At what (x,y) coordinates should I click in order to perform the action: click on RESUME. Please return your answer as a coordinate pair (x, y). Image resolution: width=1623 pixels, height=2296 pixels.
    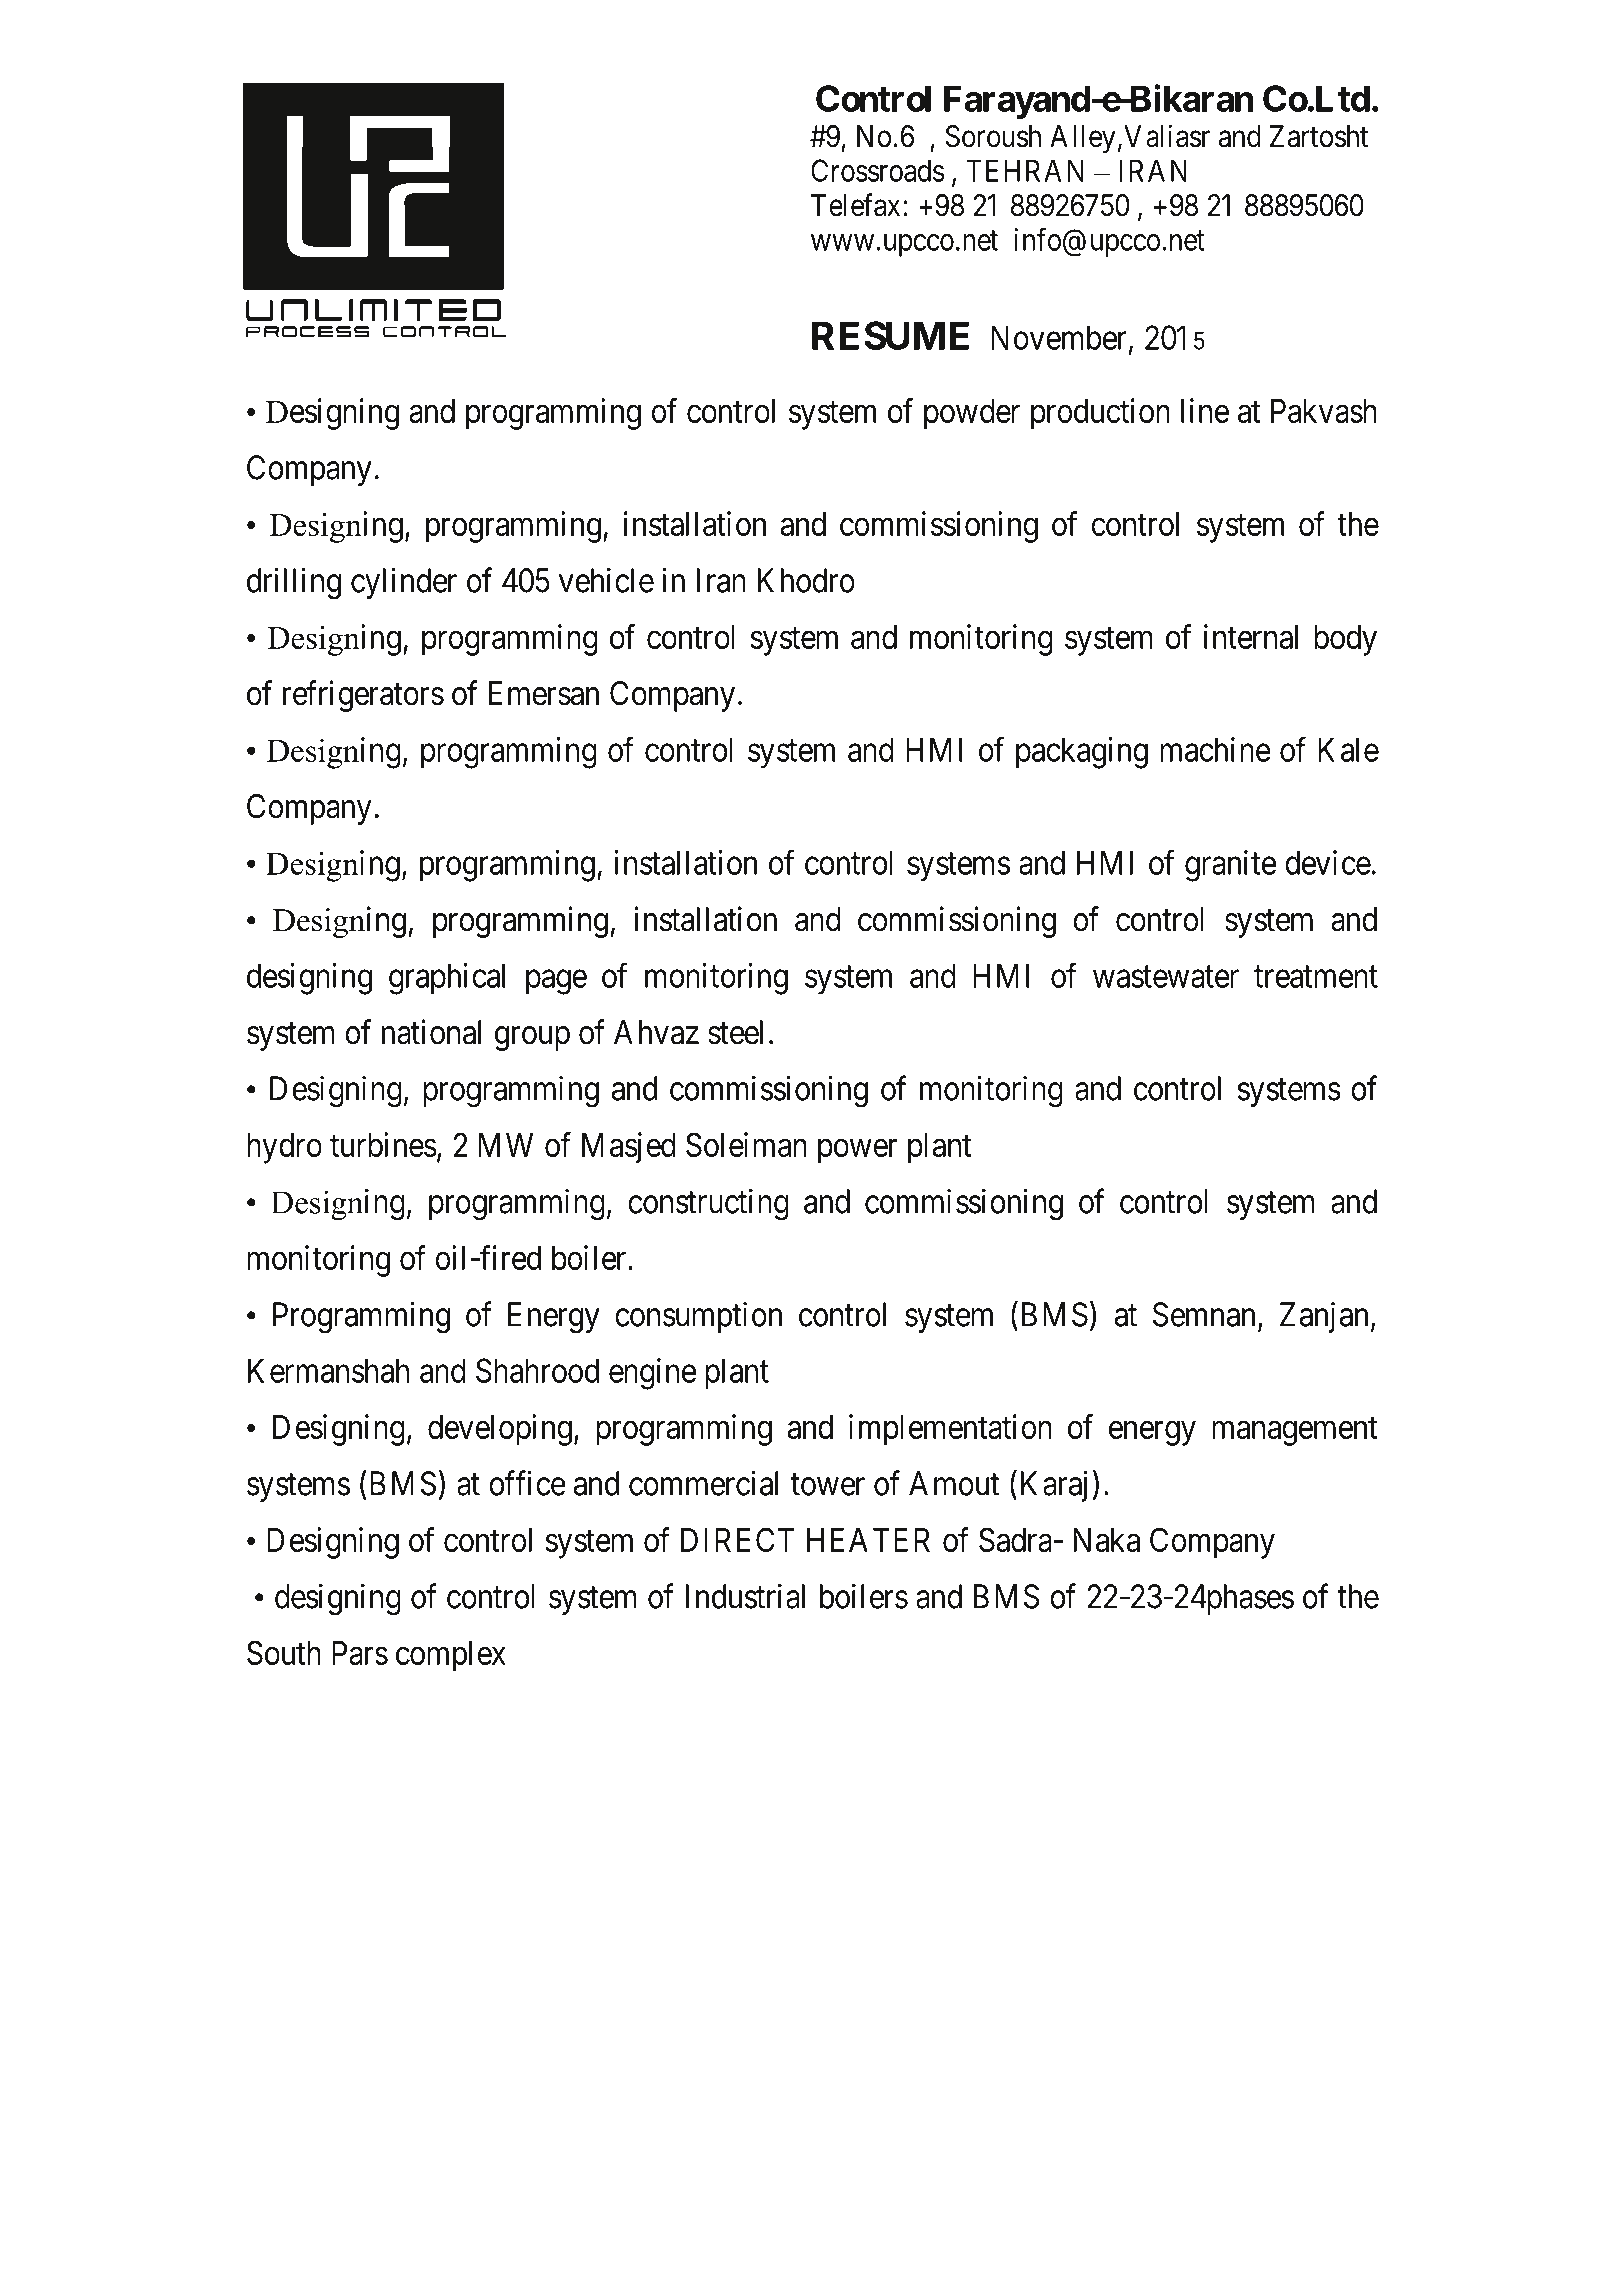
    Looking at the image, I should click on (890, 335).
